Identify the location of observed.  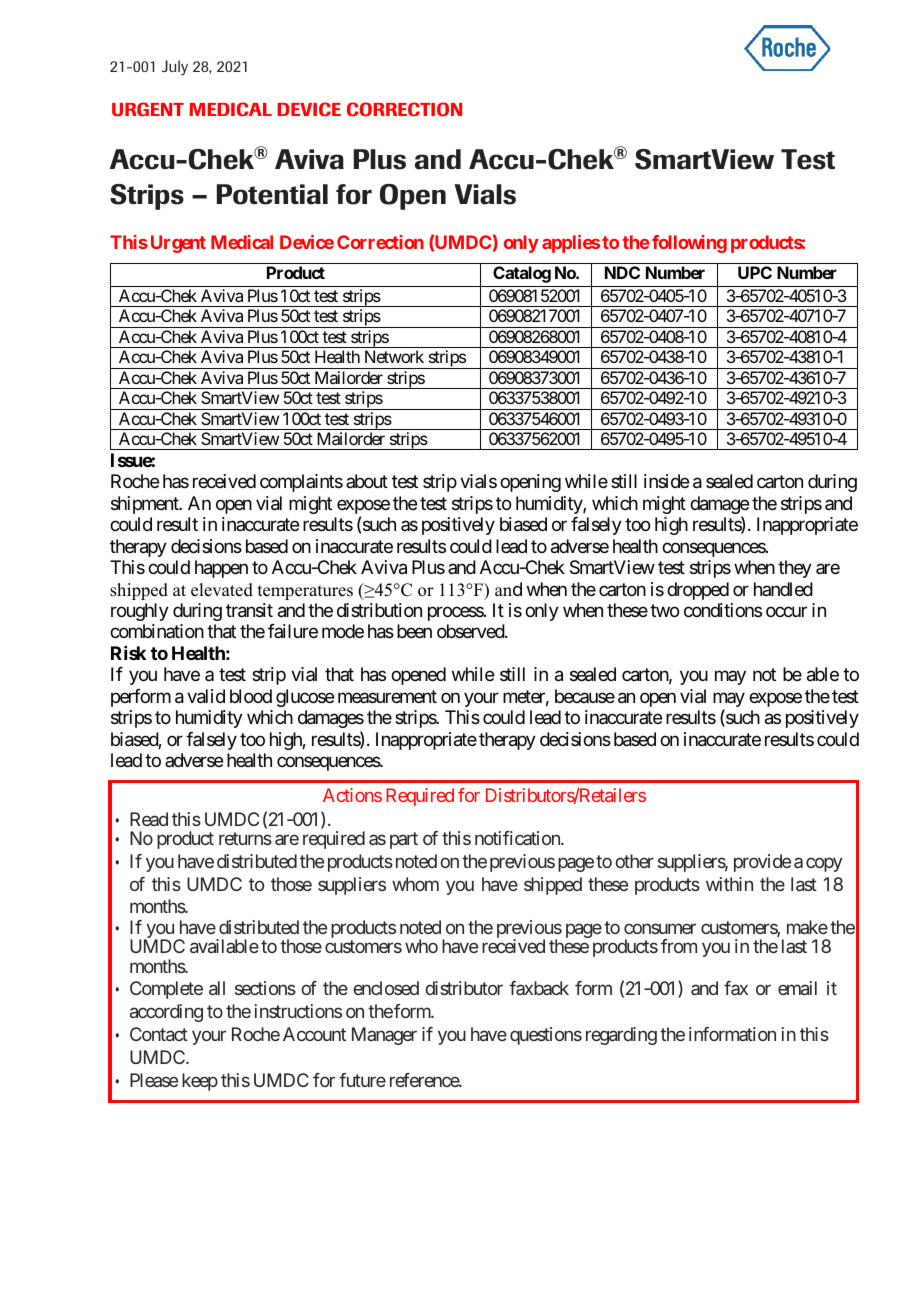
(471, 631).
